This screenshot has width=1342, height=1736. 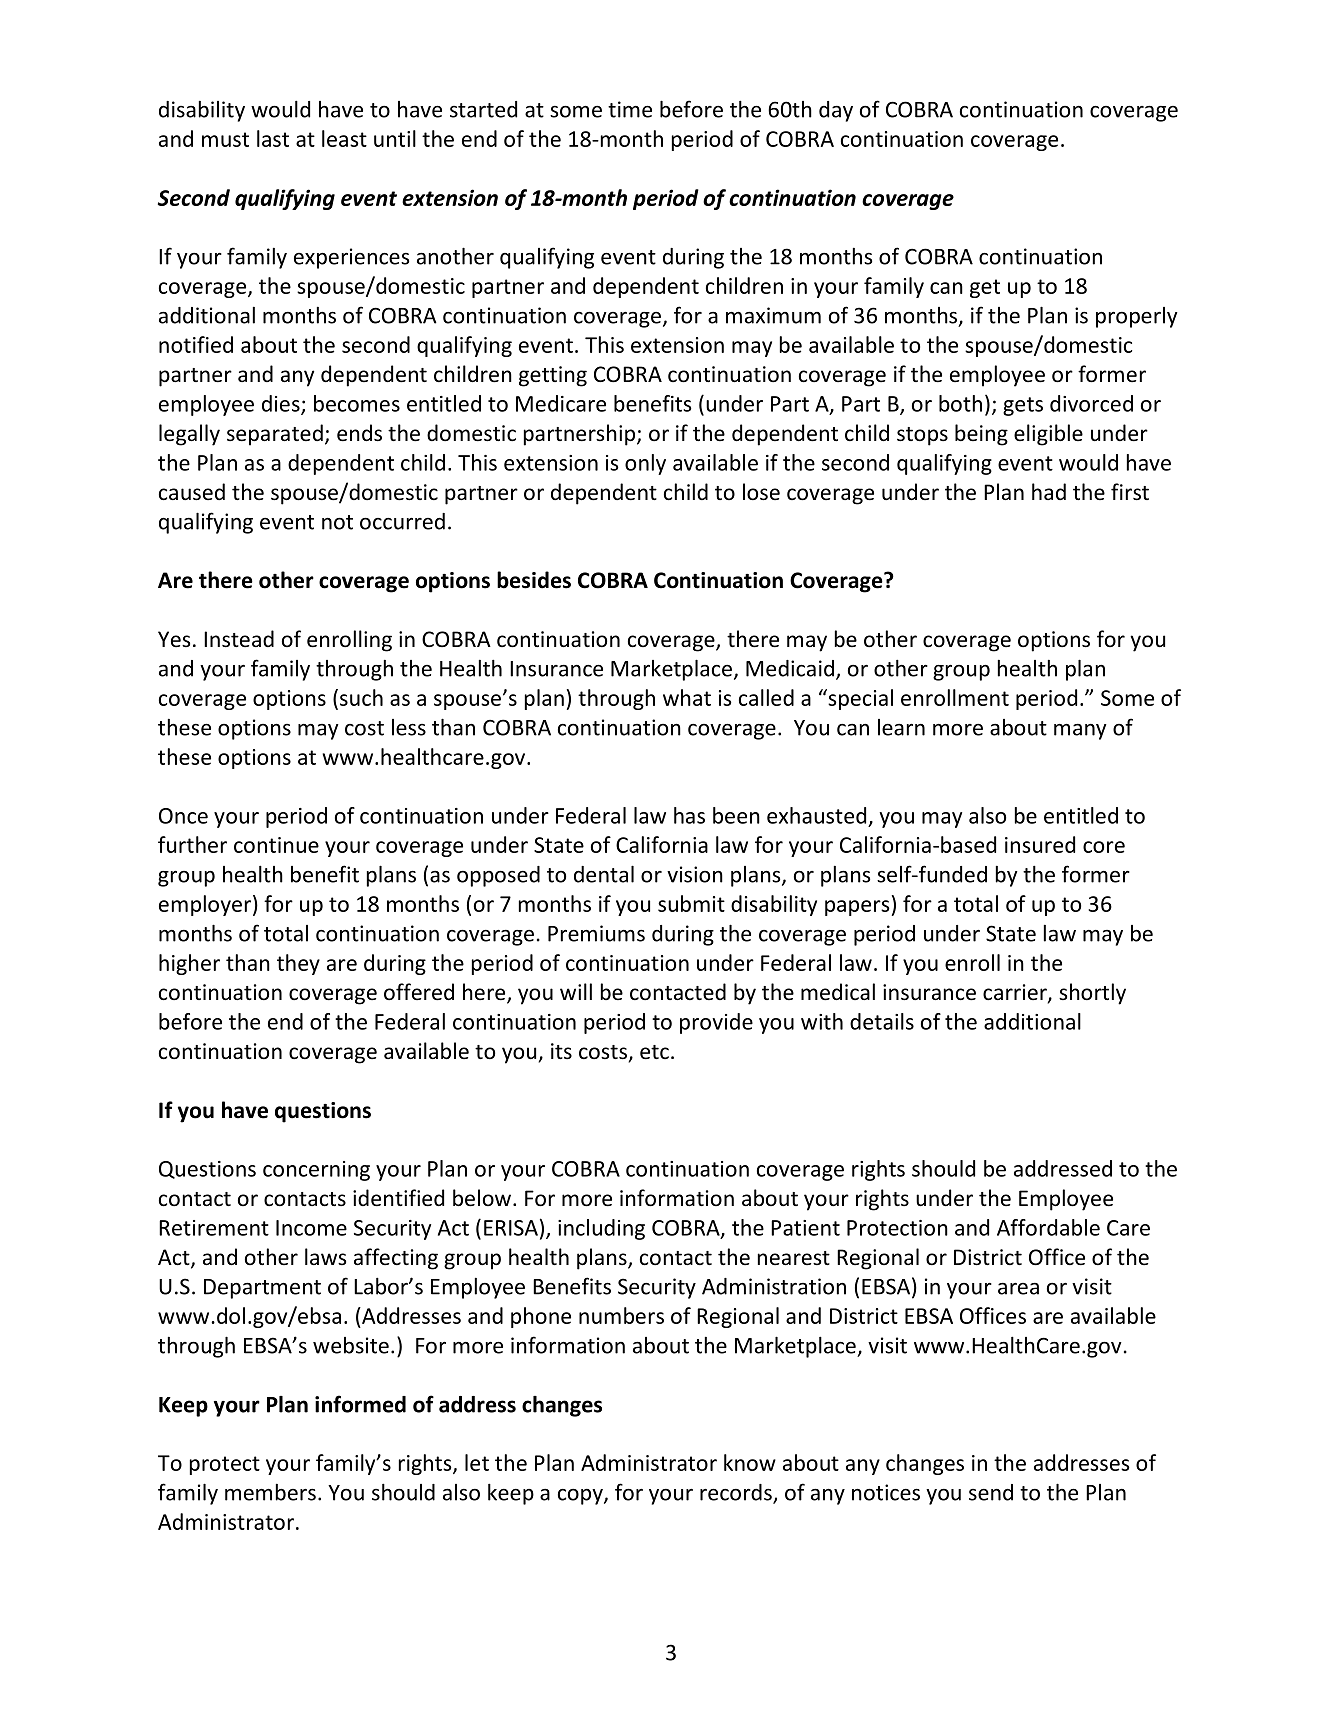 I want to click on carrier, so click(x=1016, y=993).
